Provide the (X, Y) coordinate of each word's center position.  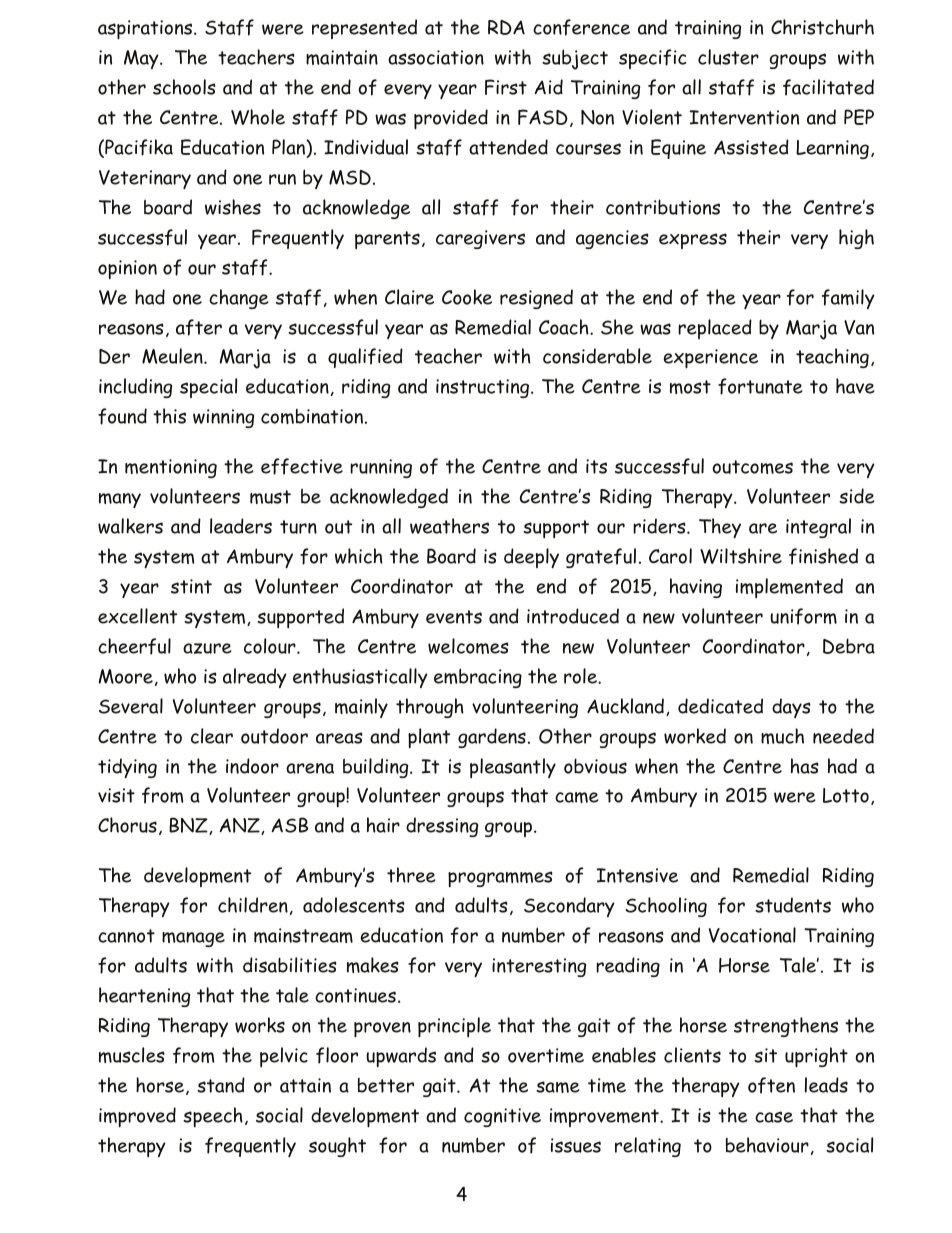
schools (184, 87)
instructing (484, 388)
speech (213, 1117)
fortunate (760, 386)
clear (212, 736)
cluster (728, 57)
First (506, 87)
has (805, 766)
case (774, 1117)
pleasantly (513, 768)
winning (223, 418)
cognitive (502, 1117)
